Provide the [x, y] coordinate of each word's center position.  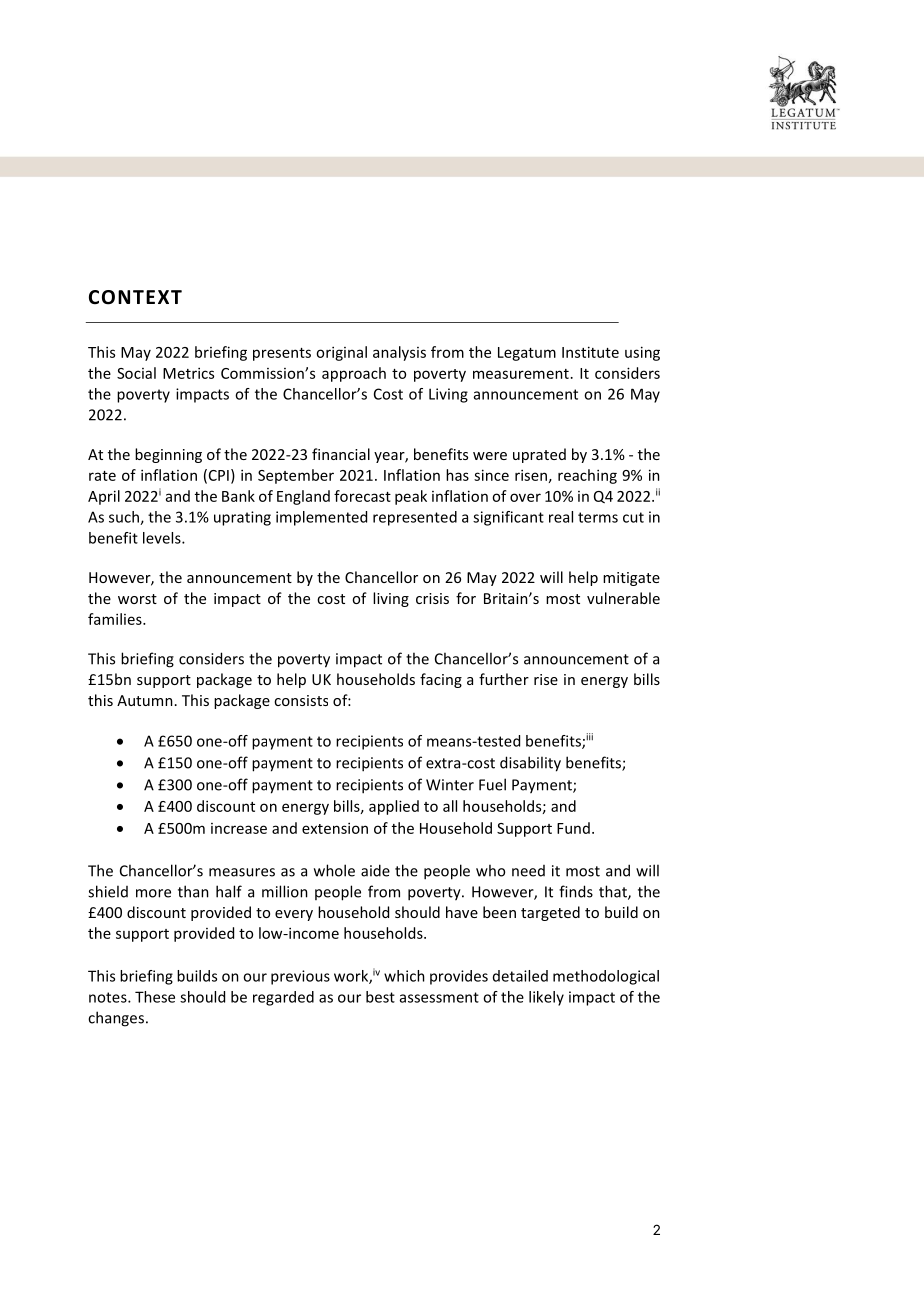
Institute [590, 352]
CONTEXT [135, 297]
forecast [362, 496]
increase [239, 828]
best [380, 997]
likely [546, 998]
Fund [573, 828]
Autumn [145, 700]
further [504, 679]
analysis [399, 353]
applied [394, 807]
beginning [168, 455]
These [155, 997]
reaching [587, 476]
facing [441, 680]
